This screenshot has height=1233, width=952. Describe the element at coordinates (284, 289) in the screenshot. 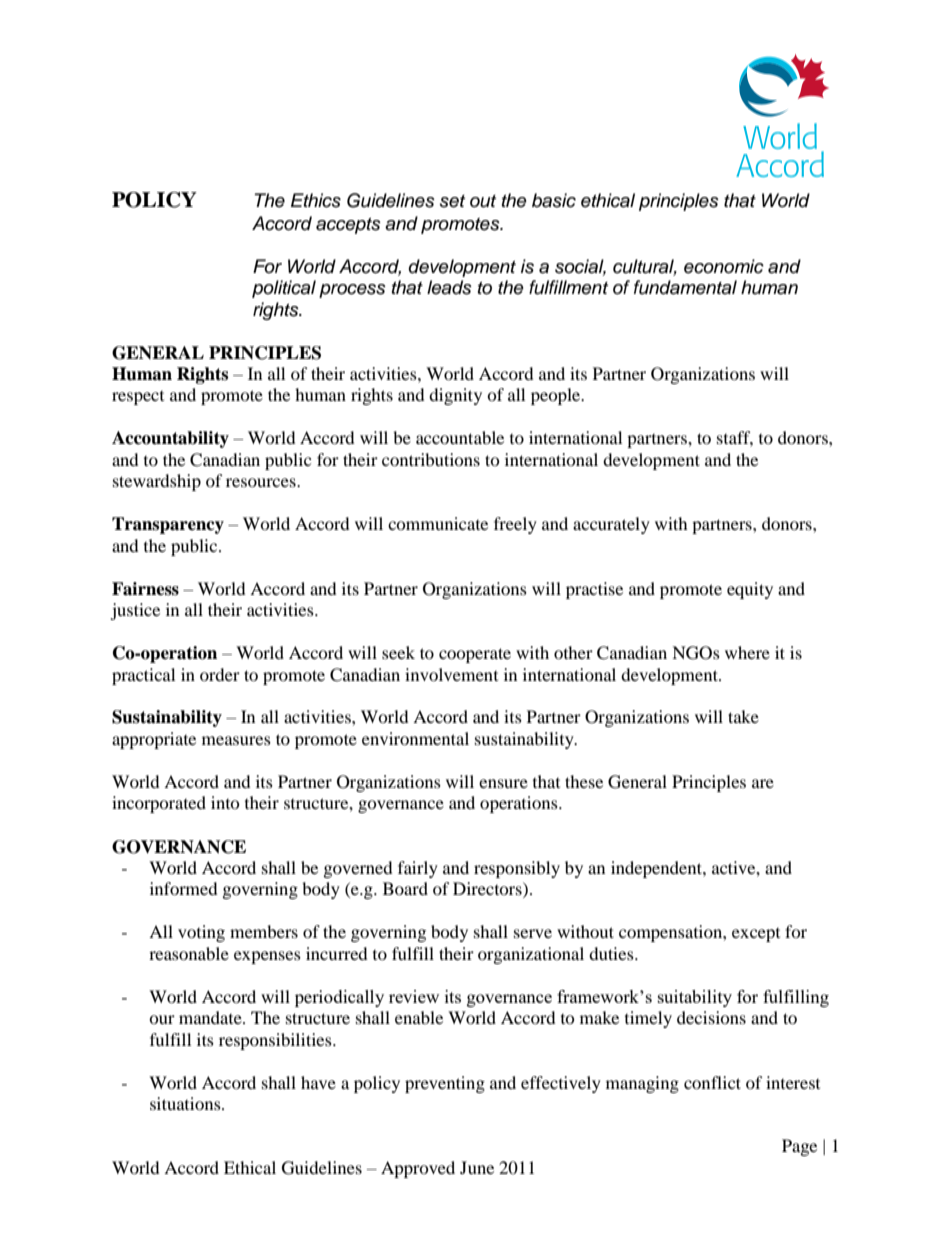

I see `political` at that location.
